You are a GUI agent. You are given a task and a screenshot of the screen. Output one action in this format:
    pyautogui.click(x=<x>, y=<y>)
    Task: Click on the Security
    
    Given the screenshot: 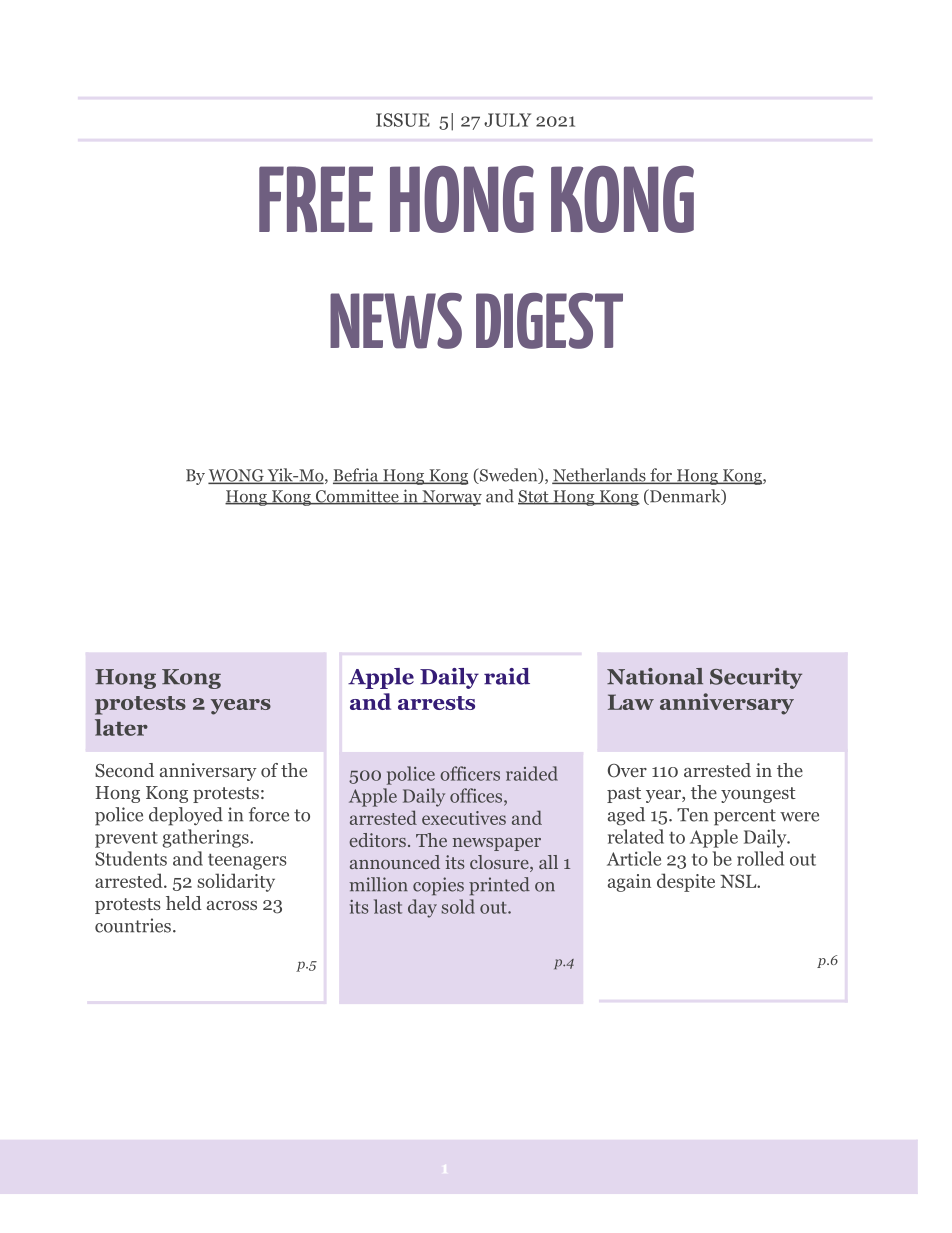 What is the action you would take?
    pyautogui.click(x=756, y=678)
